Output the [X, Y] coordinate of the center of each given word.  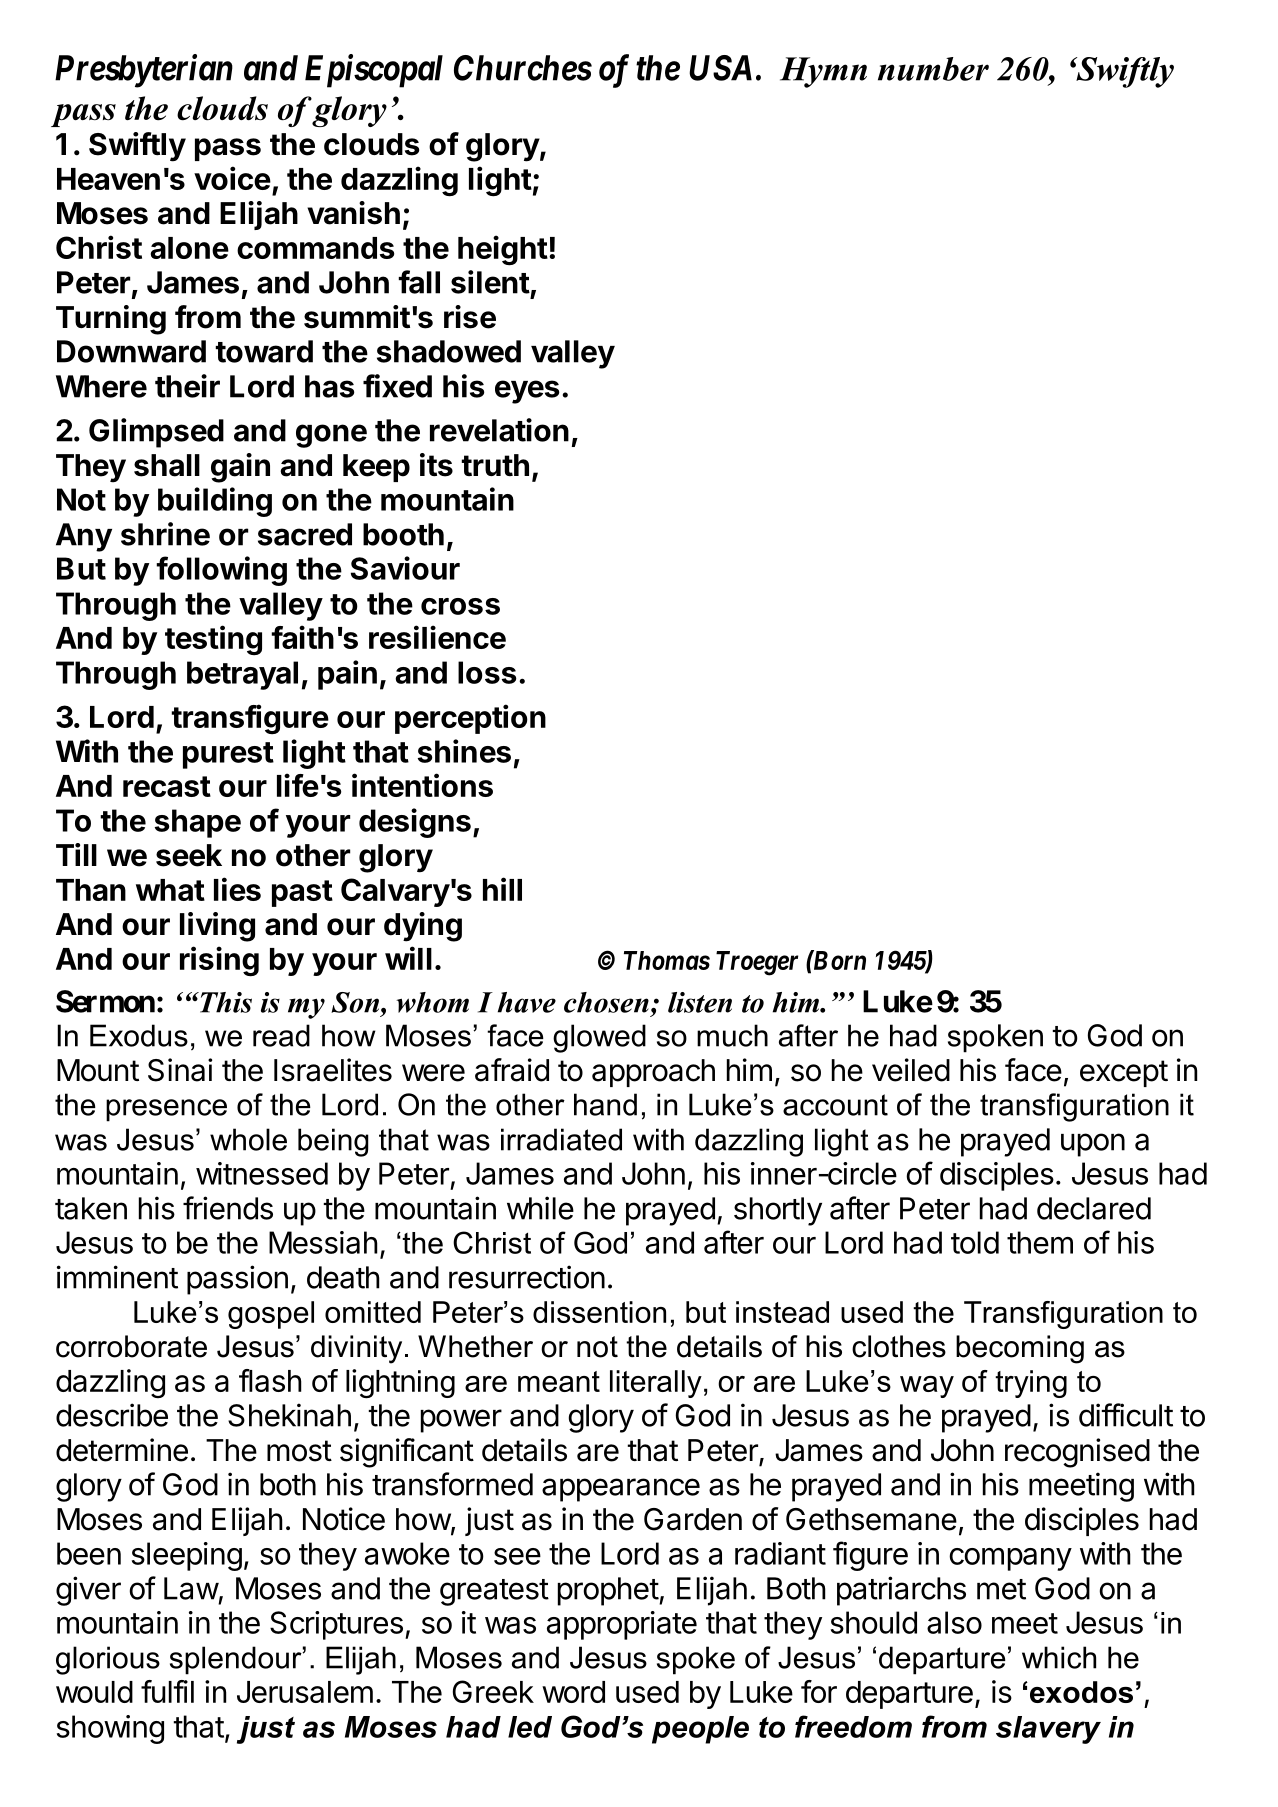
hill [502, 889]
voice [232, 178]
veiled [911, 1070]
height [503, 250]
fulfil [167, 1691]
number [933, 69]
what [170, 890]
